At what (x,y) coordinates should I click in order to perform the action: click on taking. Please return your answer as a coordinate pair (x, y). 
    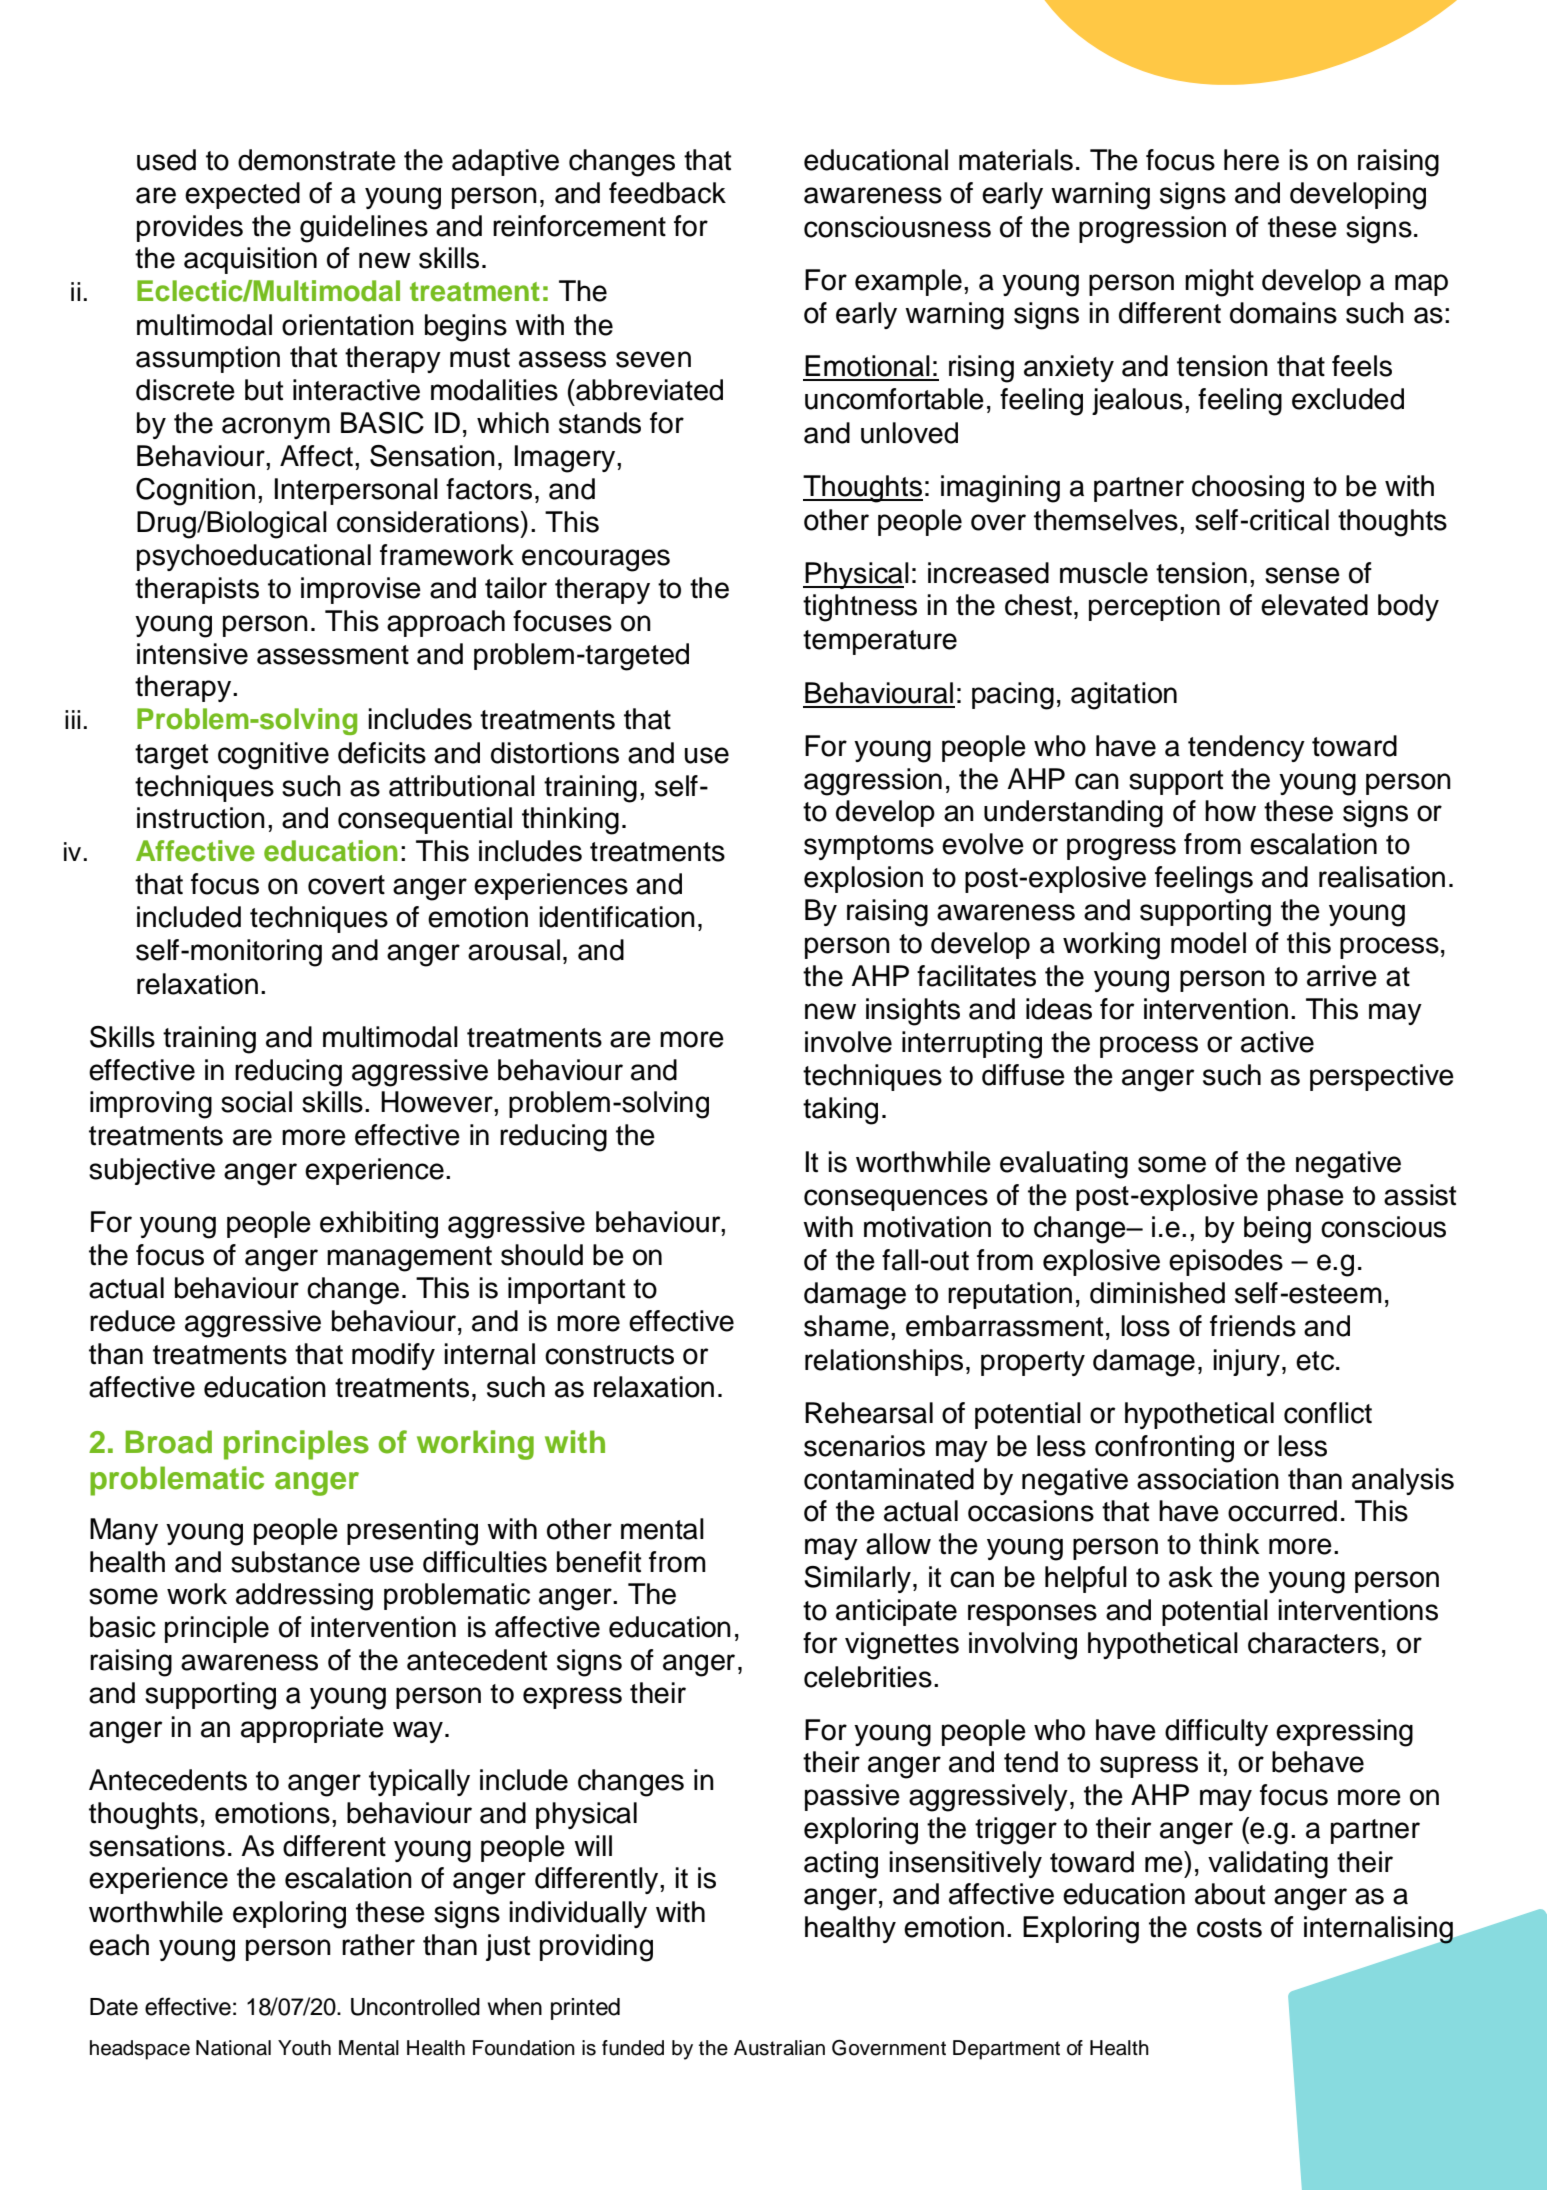
    Looking at the image, I should click on (840, 1111).
